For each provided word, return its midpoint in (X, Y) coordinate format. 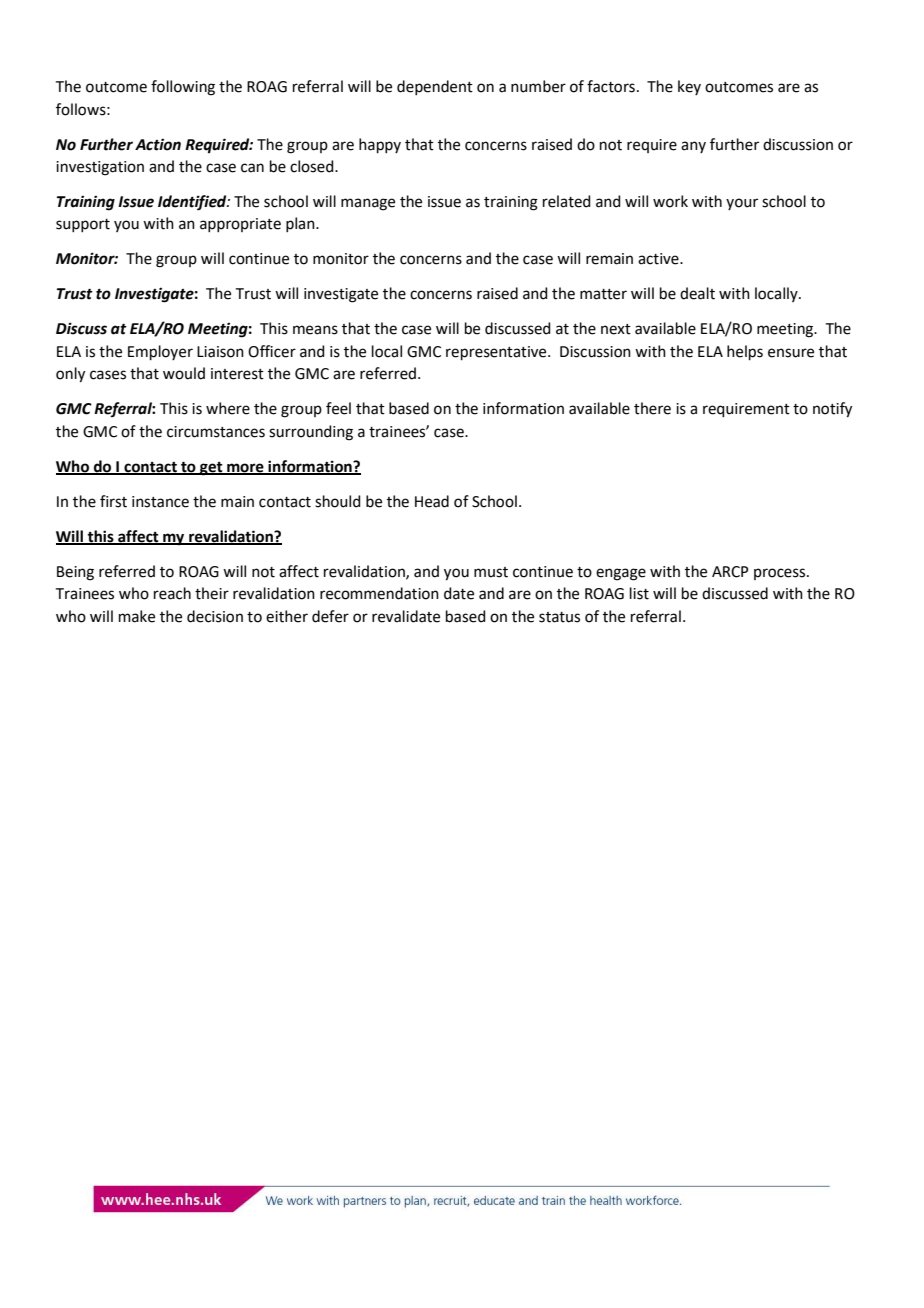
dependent (435, 87)
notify (832, 410)
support (83, 225)
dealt (697, 293)
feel (338, 408)
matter (603, 294)
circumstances (216, 432)
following (183, 88)
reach (172, 593)
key (689, 87)
